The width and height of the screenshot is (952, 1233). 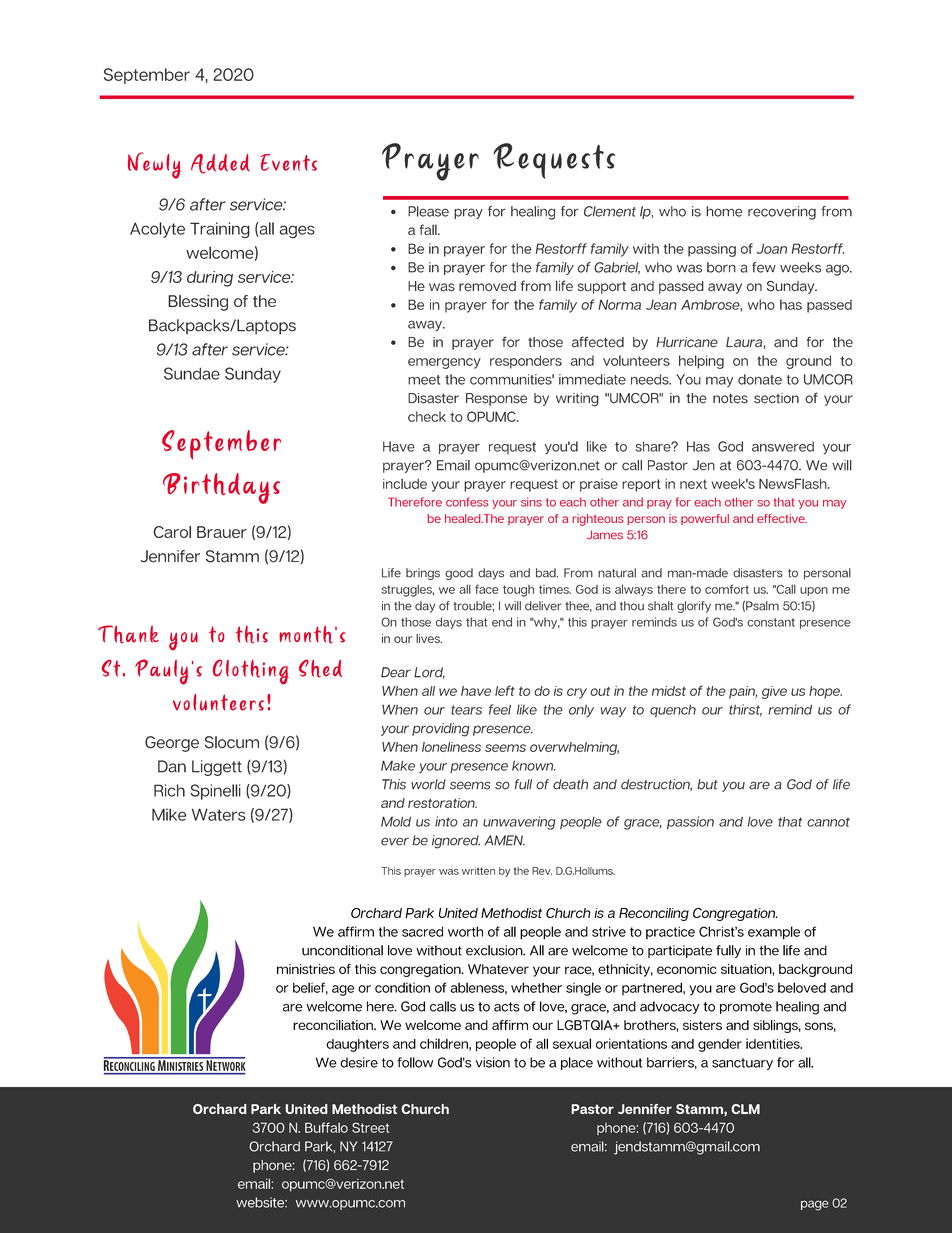 What do you see at coordinates (493, 1062) in the screenshot?
I see `vision` at bounding box center [493, 1062].
